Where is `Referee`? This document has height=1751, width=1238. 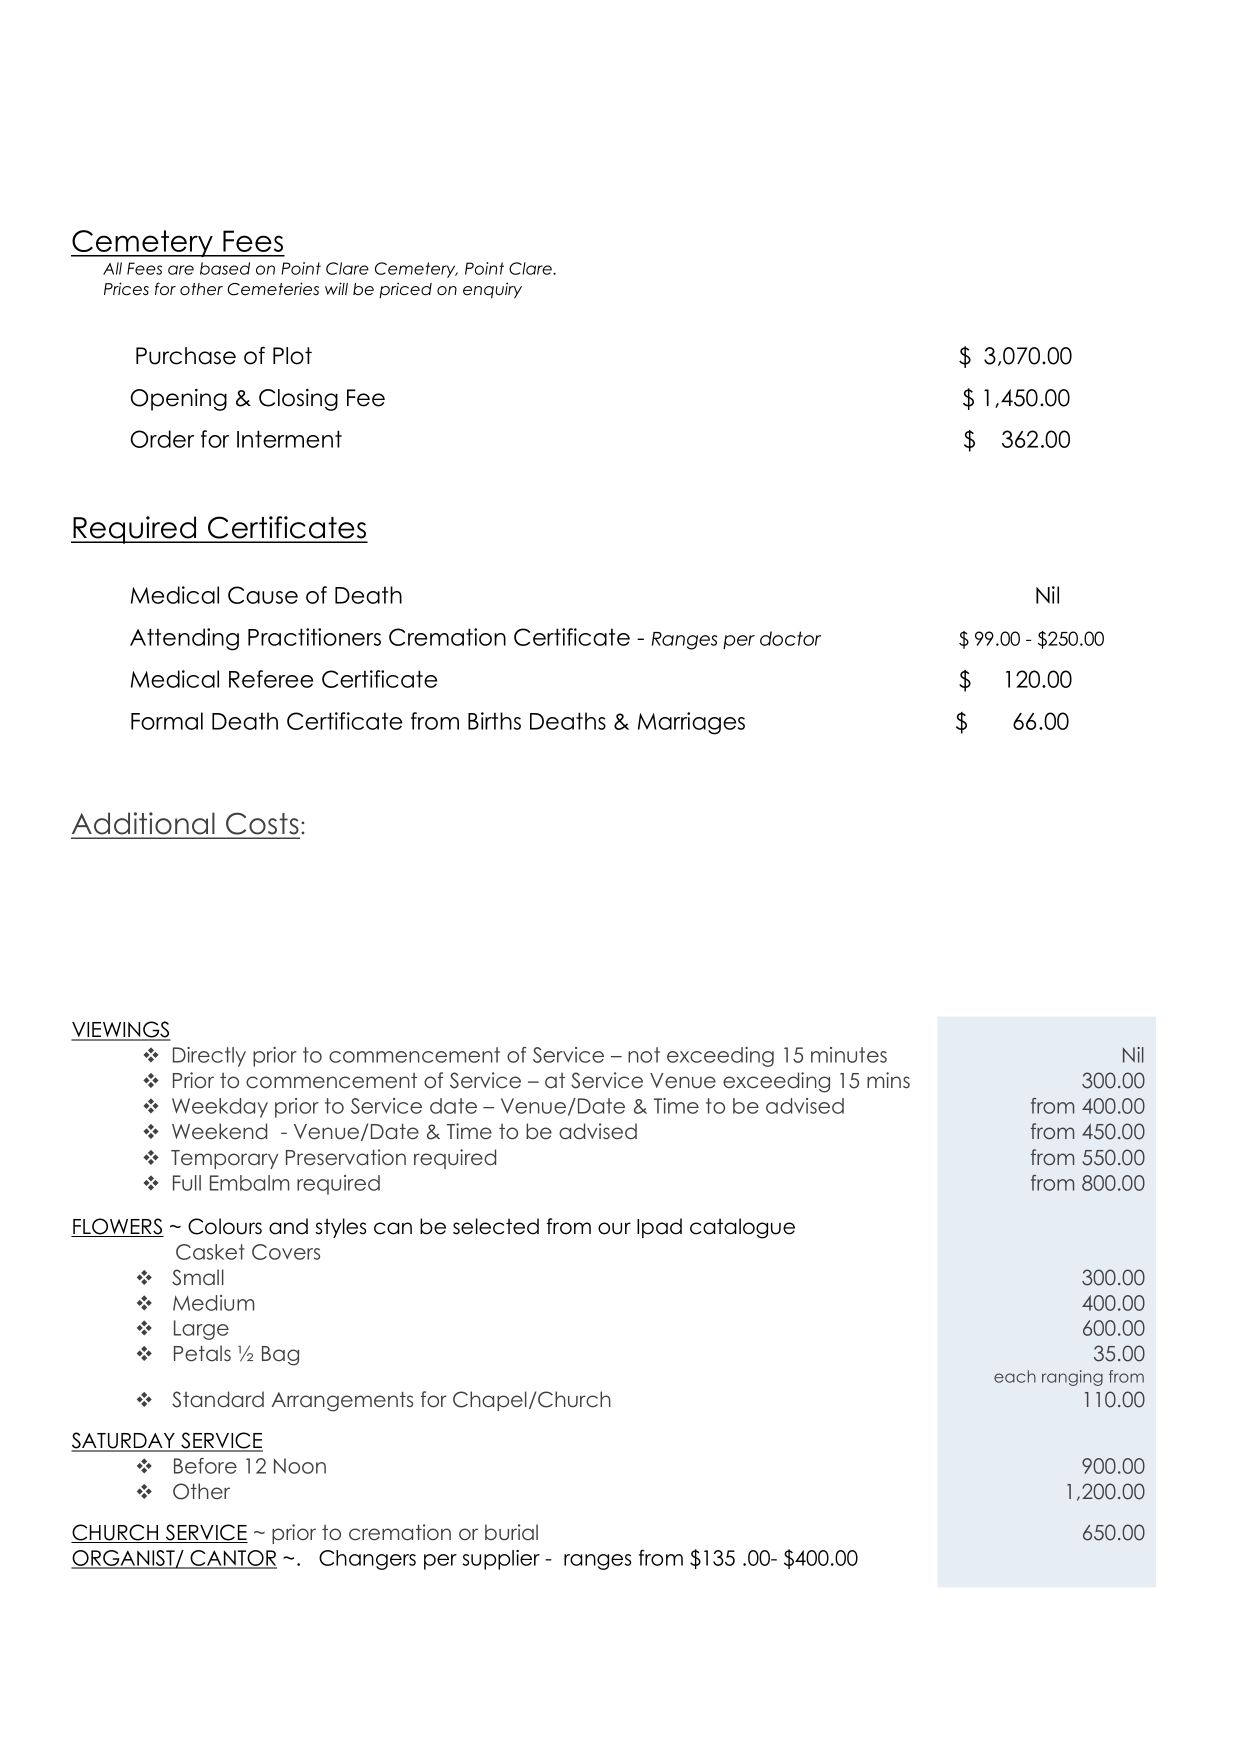
Referee is located at coordinates (271, 679).
